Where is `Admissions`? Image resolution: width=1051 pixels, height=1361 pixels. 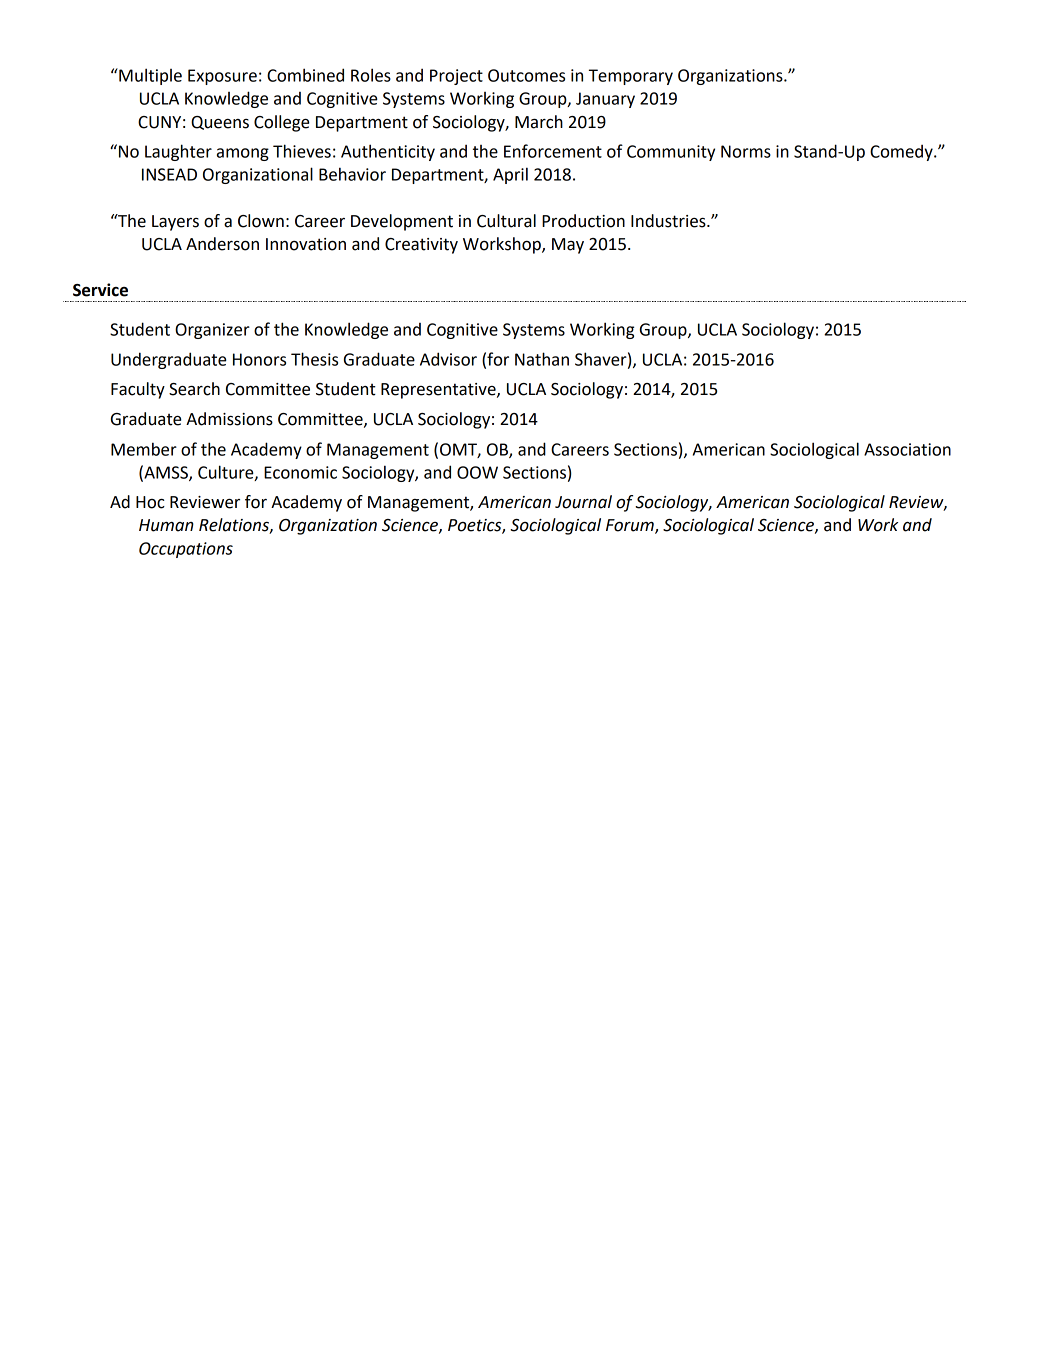
Admissions is located at coordinates (229, 419).
